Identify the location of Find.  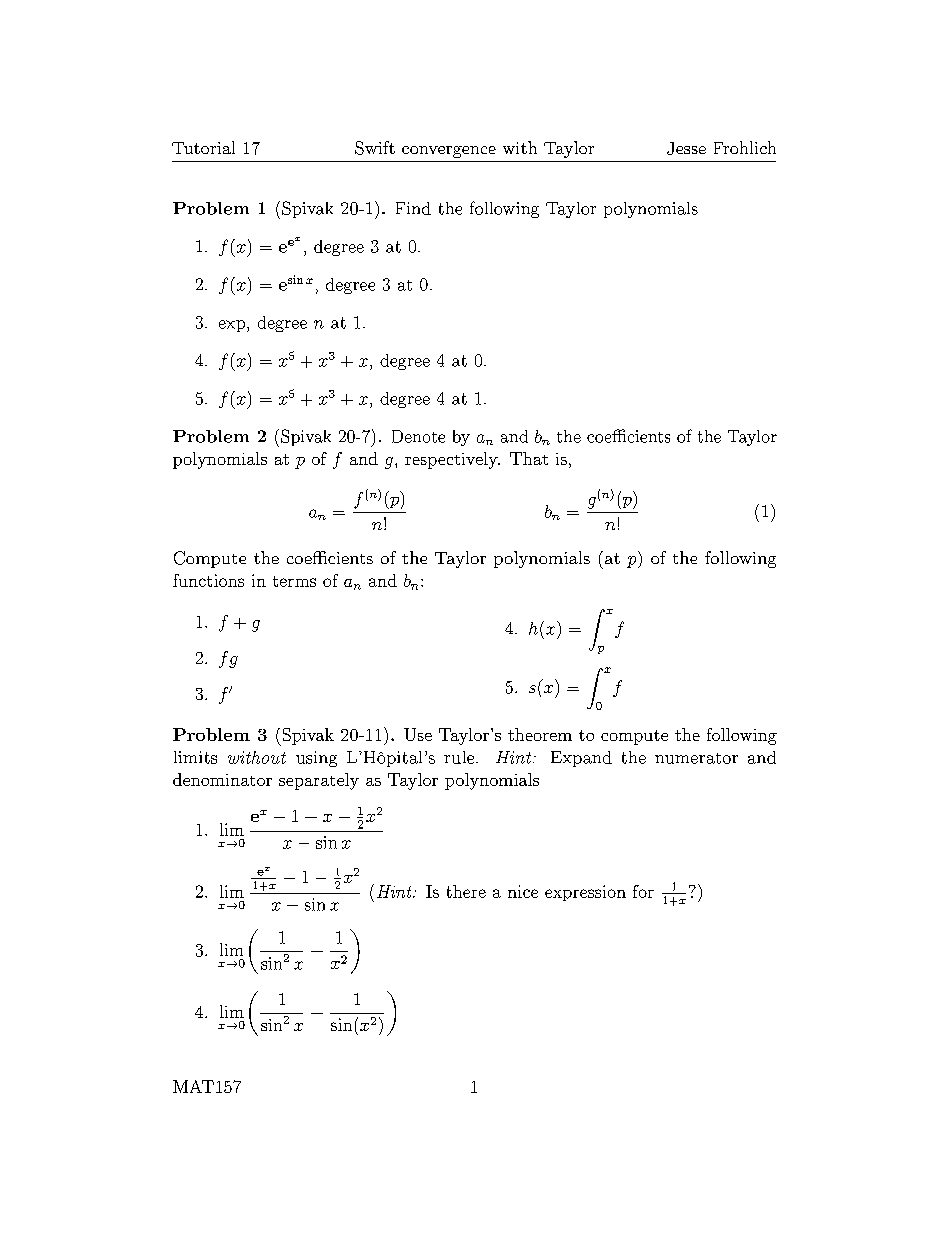
(413, 208).
